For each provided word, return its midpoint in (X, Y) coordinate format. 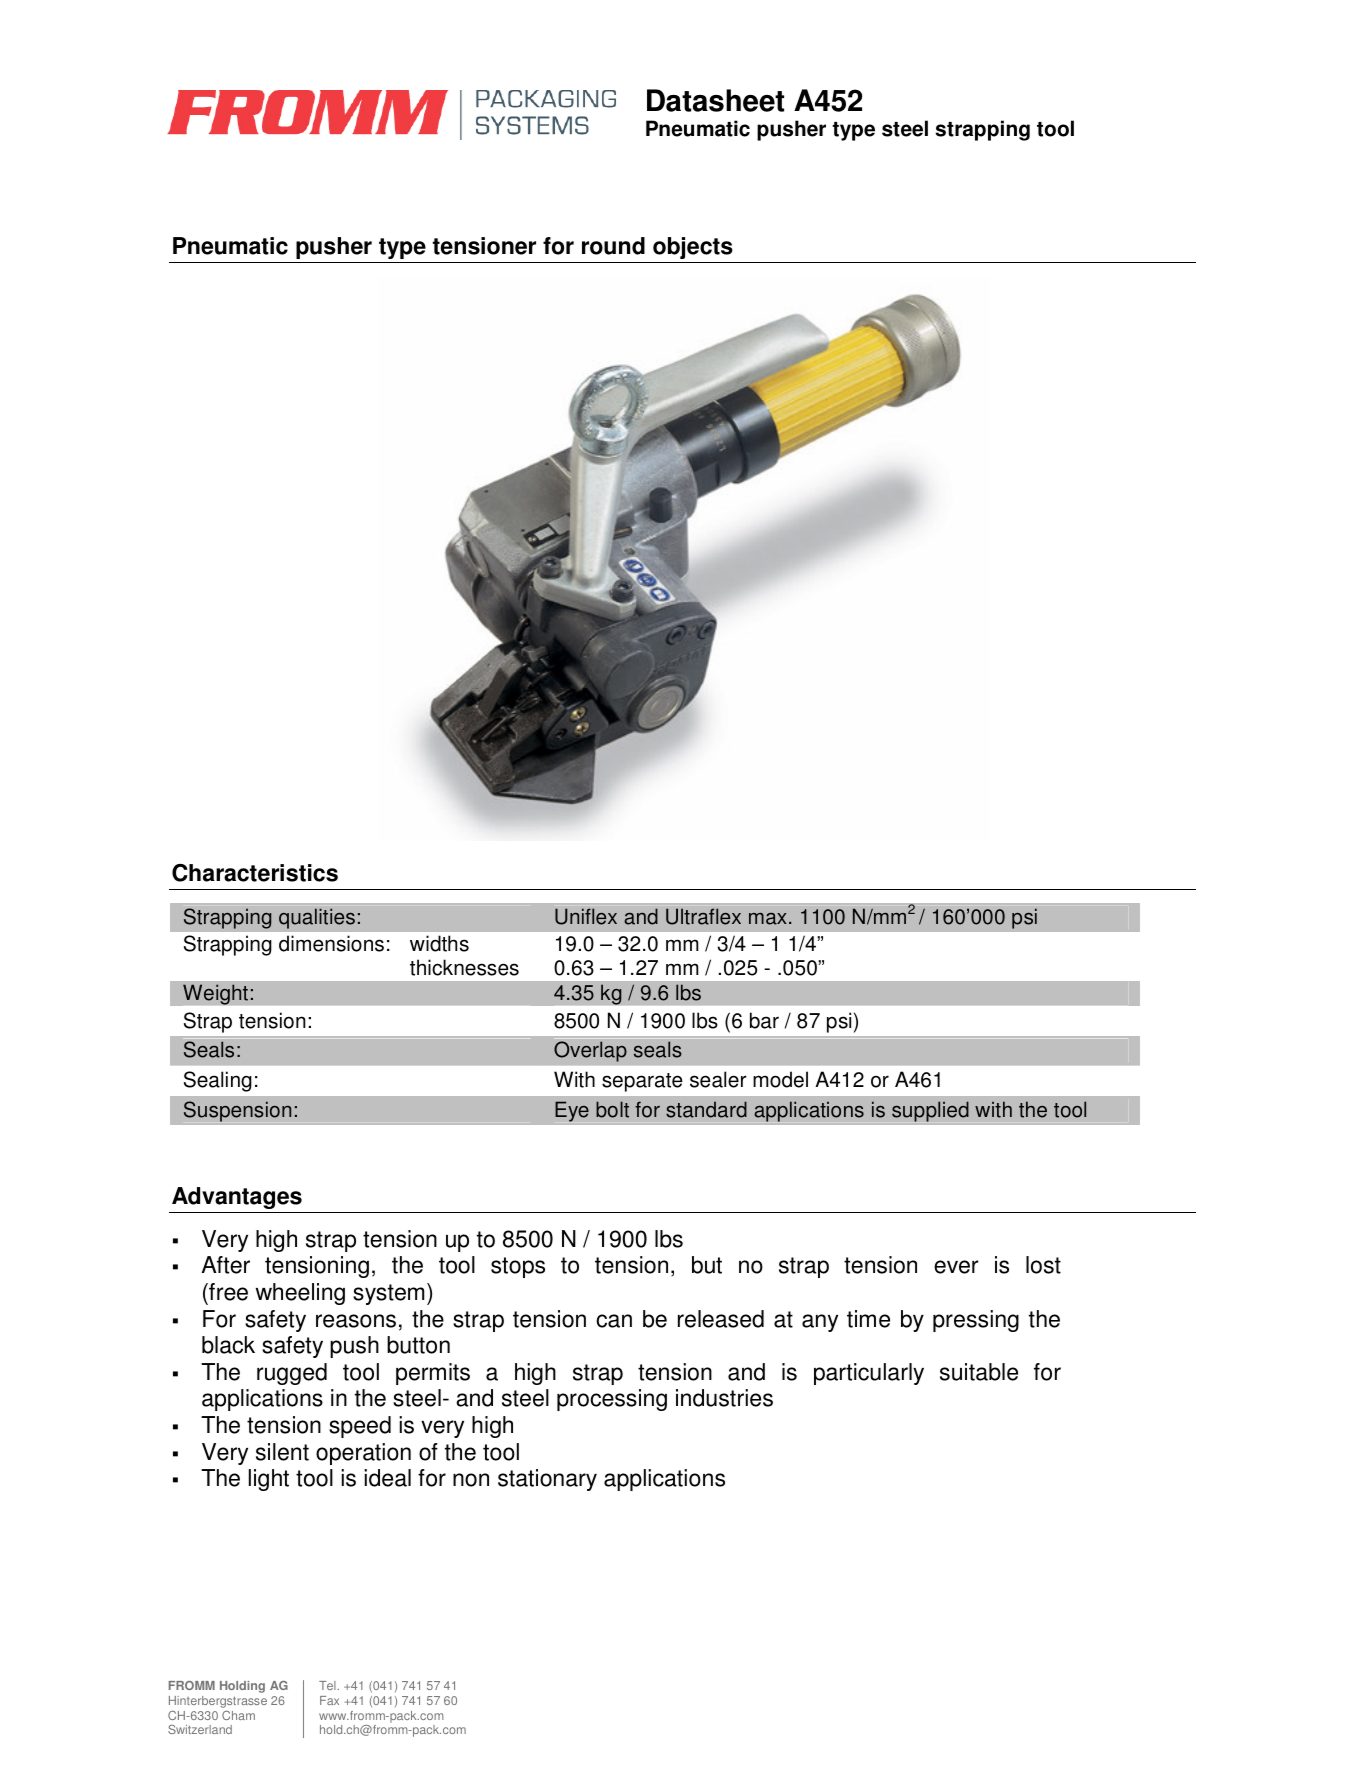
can (614, 1321)
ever (956, 1267)
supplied (930, 1111)
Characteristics (255, 873)
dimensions (331, 943)
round (613, 246)
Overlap (590, 1051)
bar (764, 1020)
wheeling (300, 1294)
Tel (328, 1685)
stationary (547, 1480)
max (768, 919)
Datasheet (715, 100)
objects (693, 248)
